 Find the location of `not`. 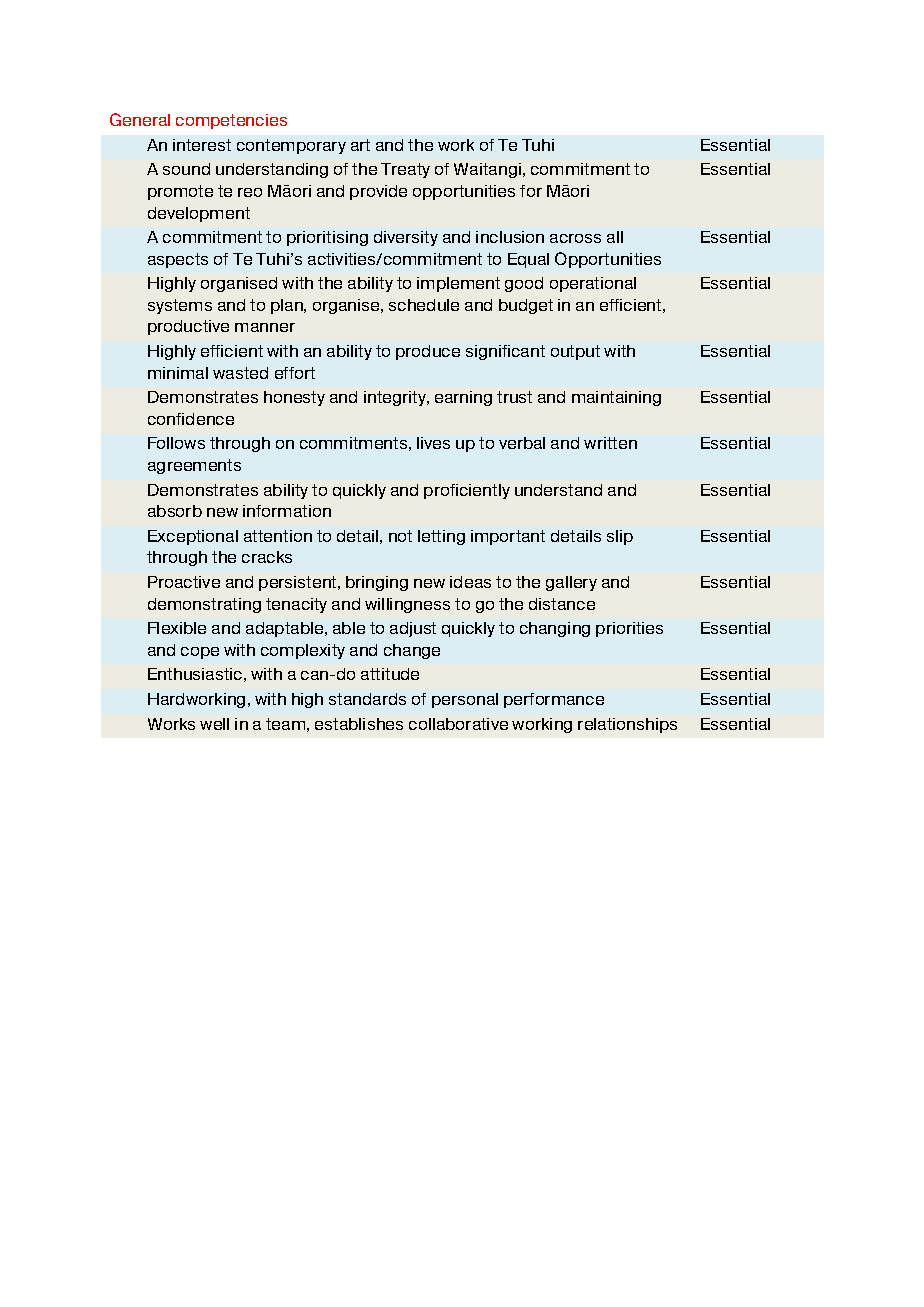

not is located at coordinates (400, 536).
